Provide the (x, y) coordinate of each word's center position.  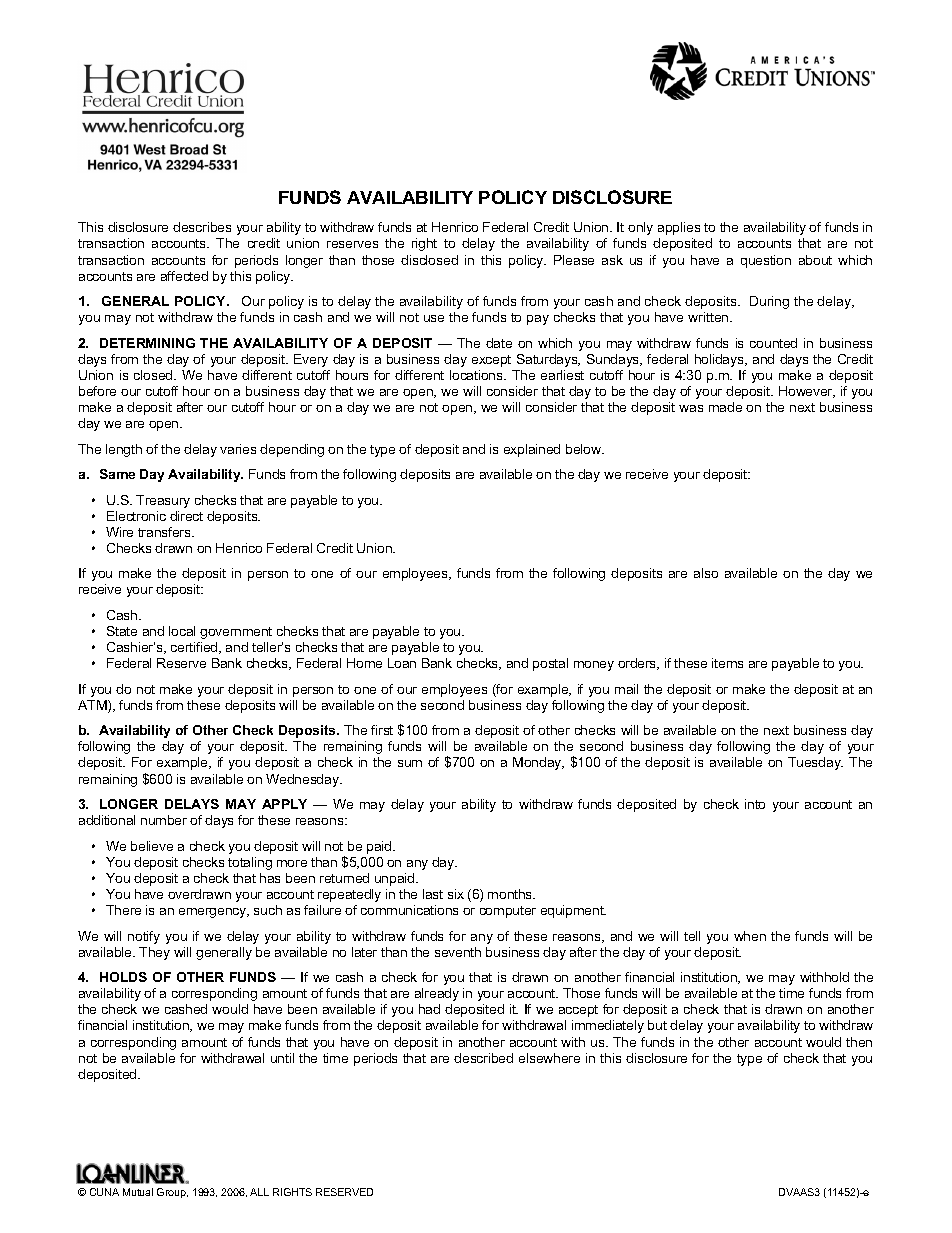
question (766, 261)
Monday (538, 763)
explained (532, 450)
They (154, 953)
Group (172, 1193)
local (182, 631)
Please (574, 260)
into (755, 804)
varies (238, 449)
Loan (402, 663)
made (725, 407)
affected (184, 276)
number (164, 820)
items (727, 663)
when (750, 936)
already (437, 994)
